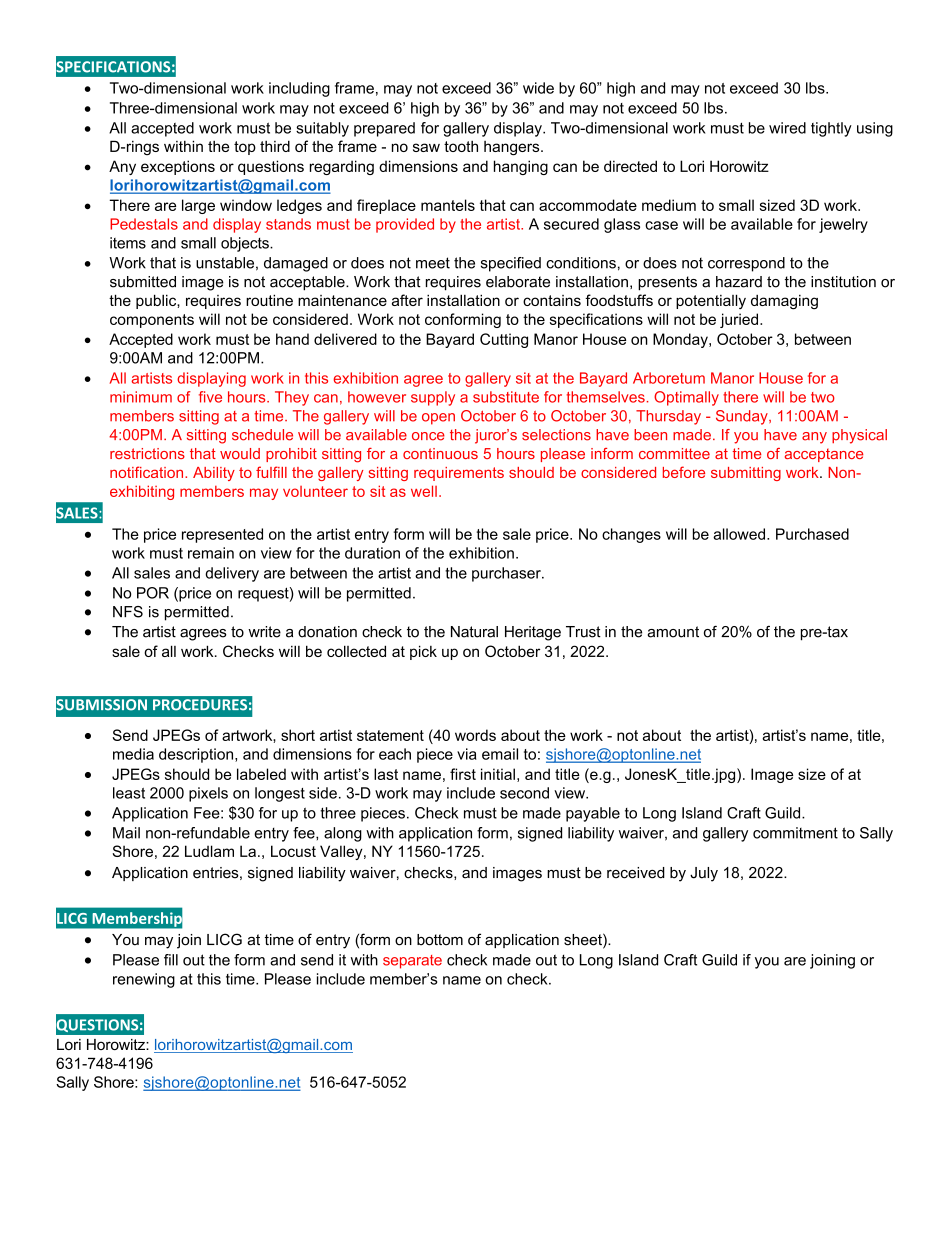 Image resolution: width=952 pixels, height=1233 pixels. What do you see at coordinates (144, 980) in the page?
I see `renewing` at bounding box center [144, 980].
